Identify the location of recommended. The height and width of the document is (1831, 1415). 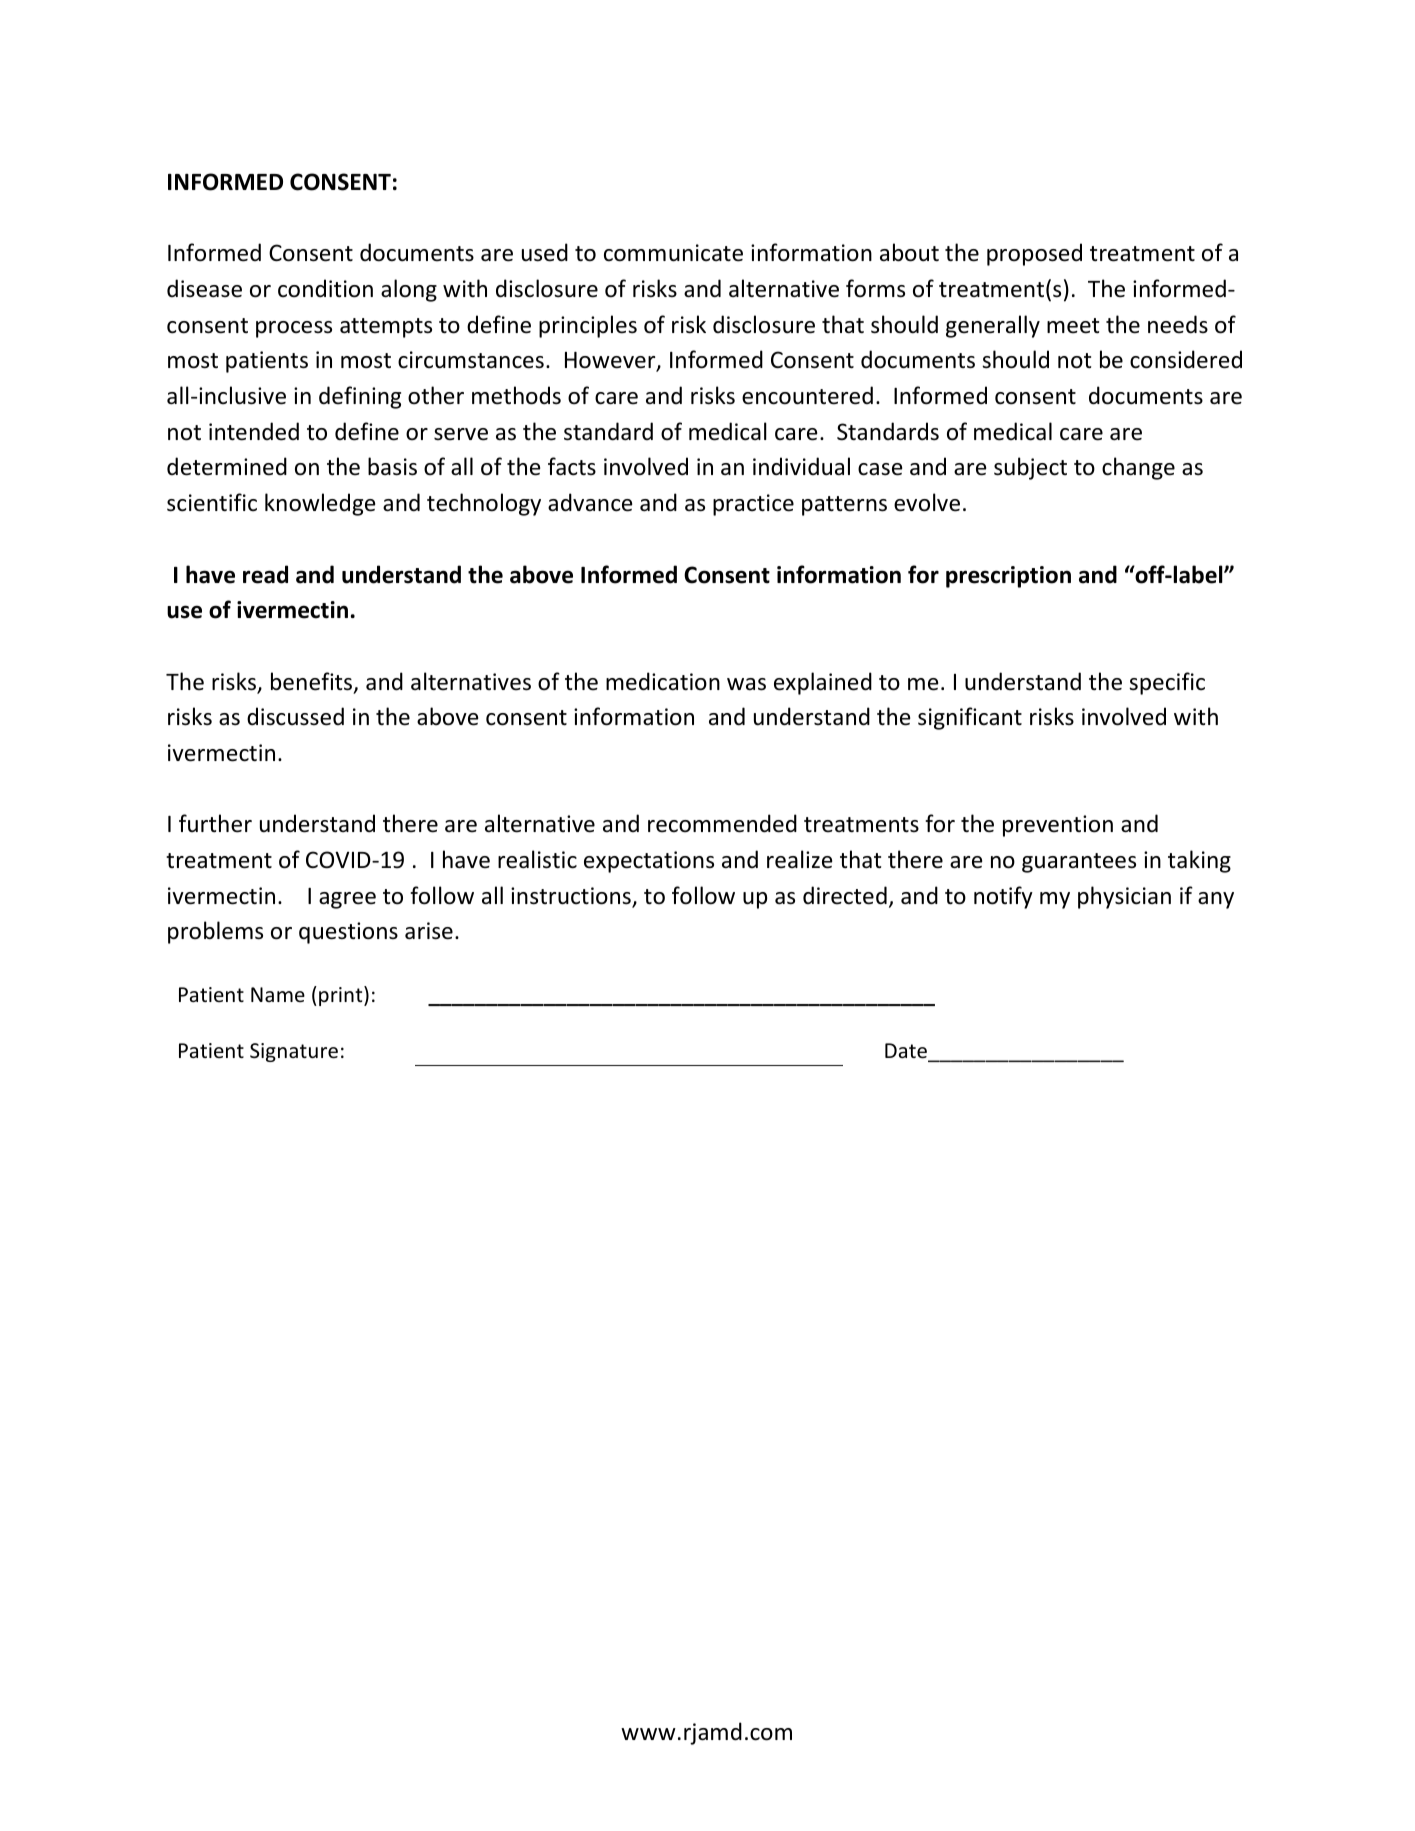
(722, 823).
